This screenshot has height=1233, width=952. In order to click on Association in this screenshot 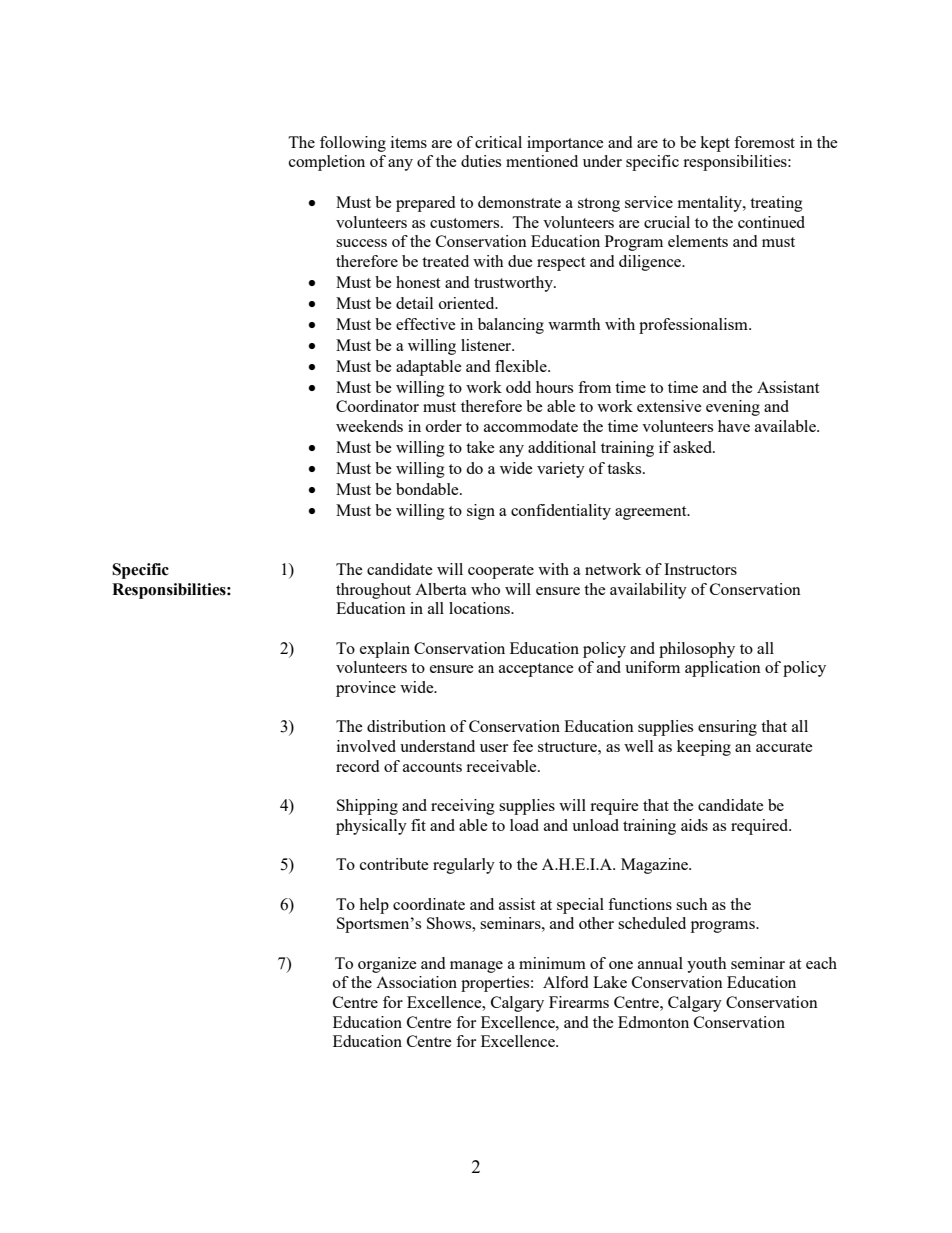, I will do `click(416, 982)`.
